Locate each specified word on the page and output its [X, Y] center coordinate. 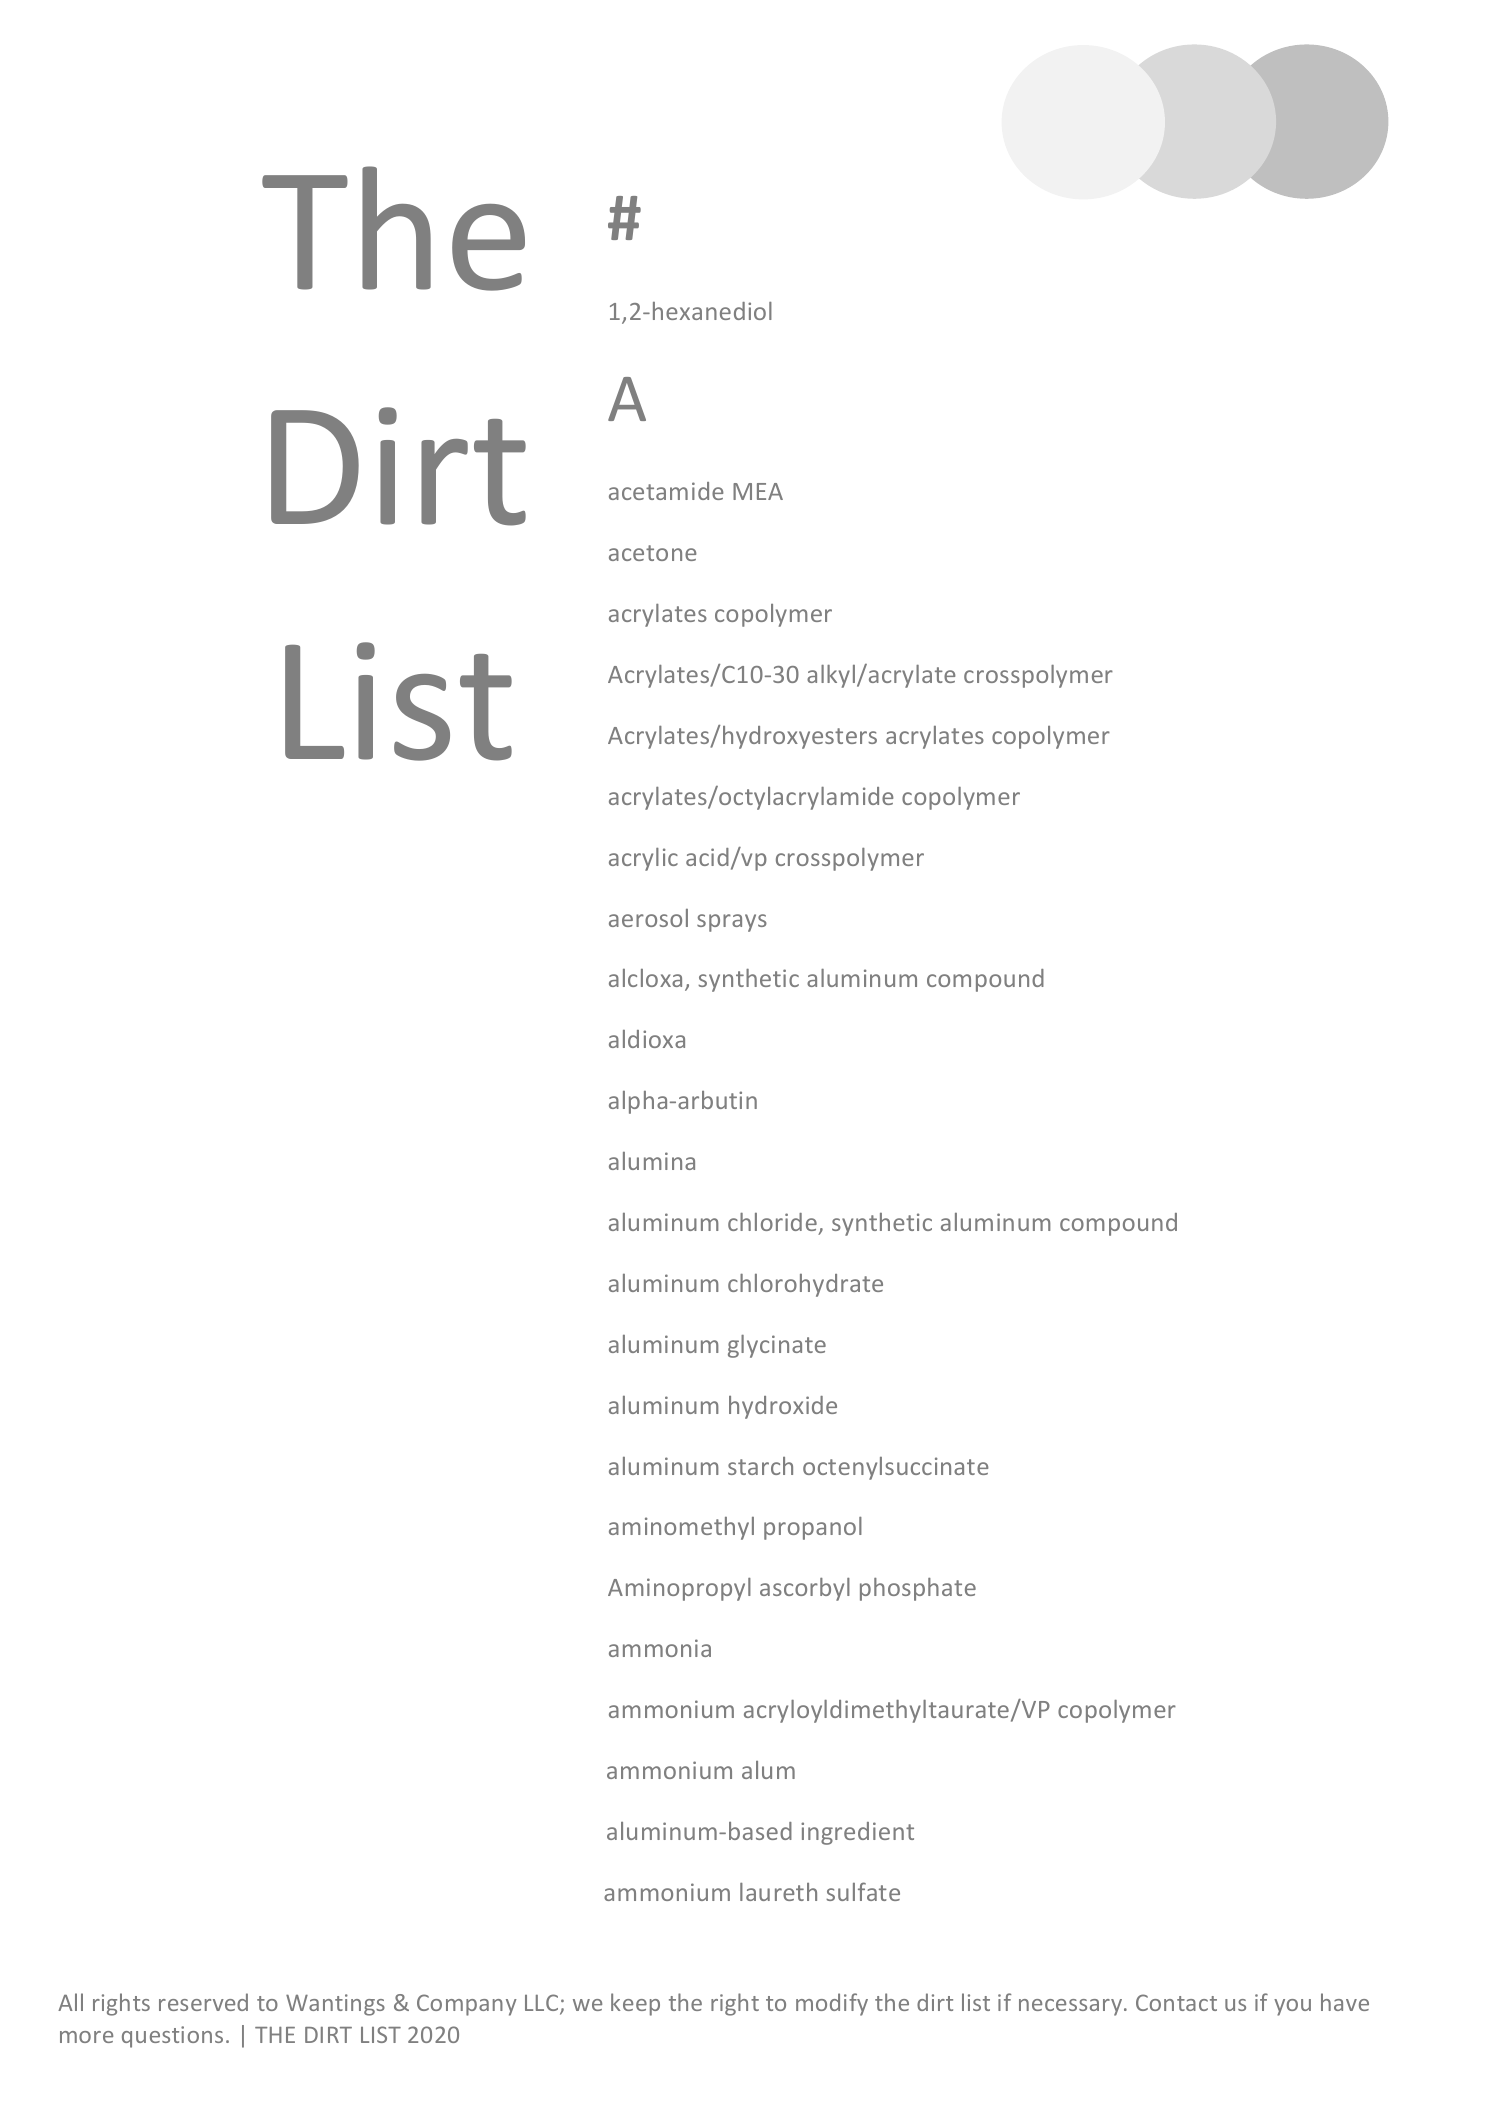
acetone [653, 553]
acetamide [666, 491]
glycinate [777, 1346]
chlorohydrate [805, 1285]
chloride [772, 1222]
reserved [203, 2002]
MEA [758, 491]
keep [635, 2004]
